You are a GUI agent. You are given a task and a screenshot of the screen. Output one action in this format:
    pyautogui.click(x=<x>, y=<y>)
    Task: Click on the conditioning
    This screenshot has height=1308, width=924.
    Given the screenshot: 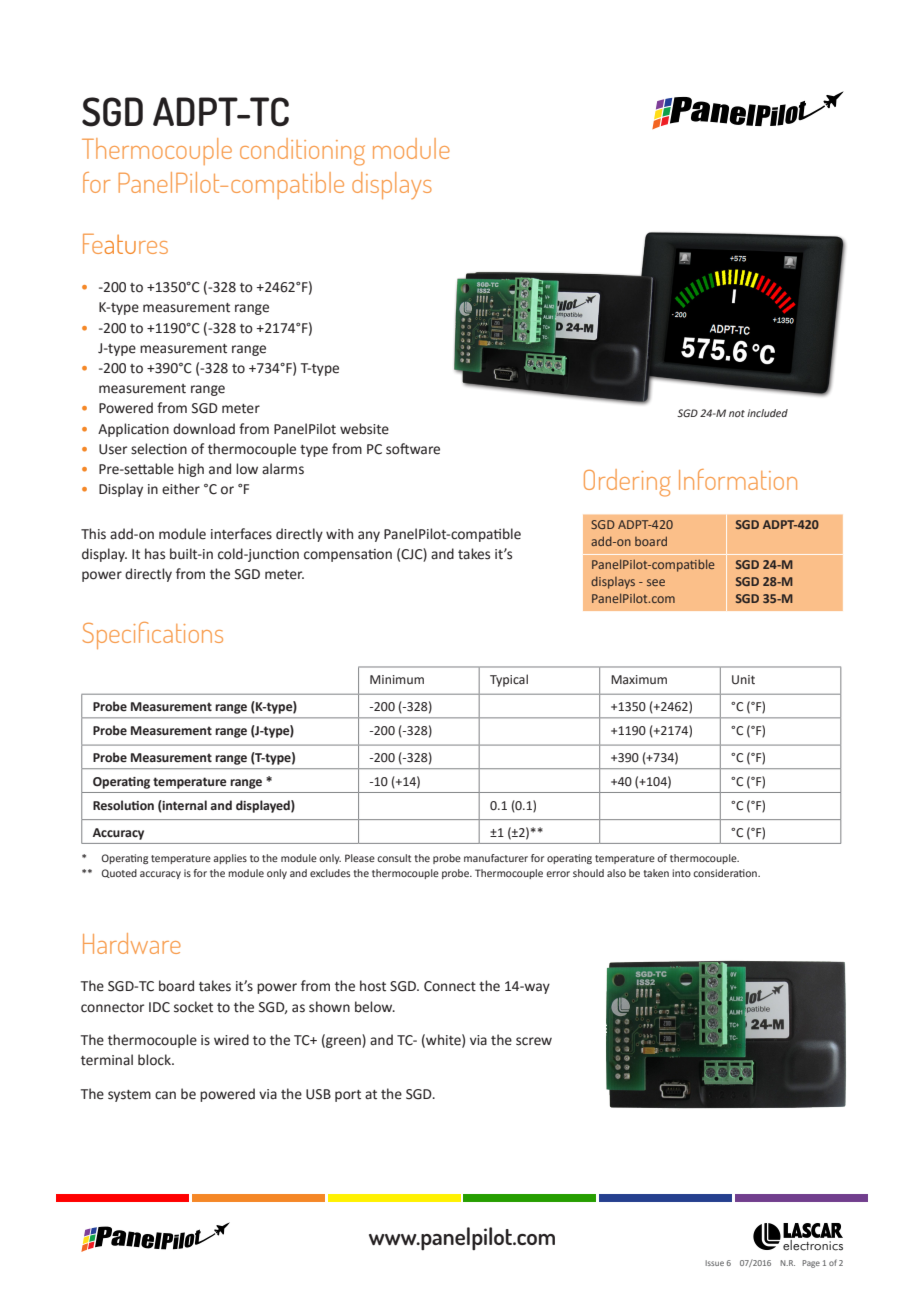 What is the action you would take?
    pyautogui.click(x=302, y=152)
